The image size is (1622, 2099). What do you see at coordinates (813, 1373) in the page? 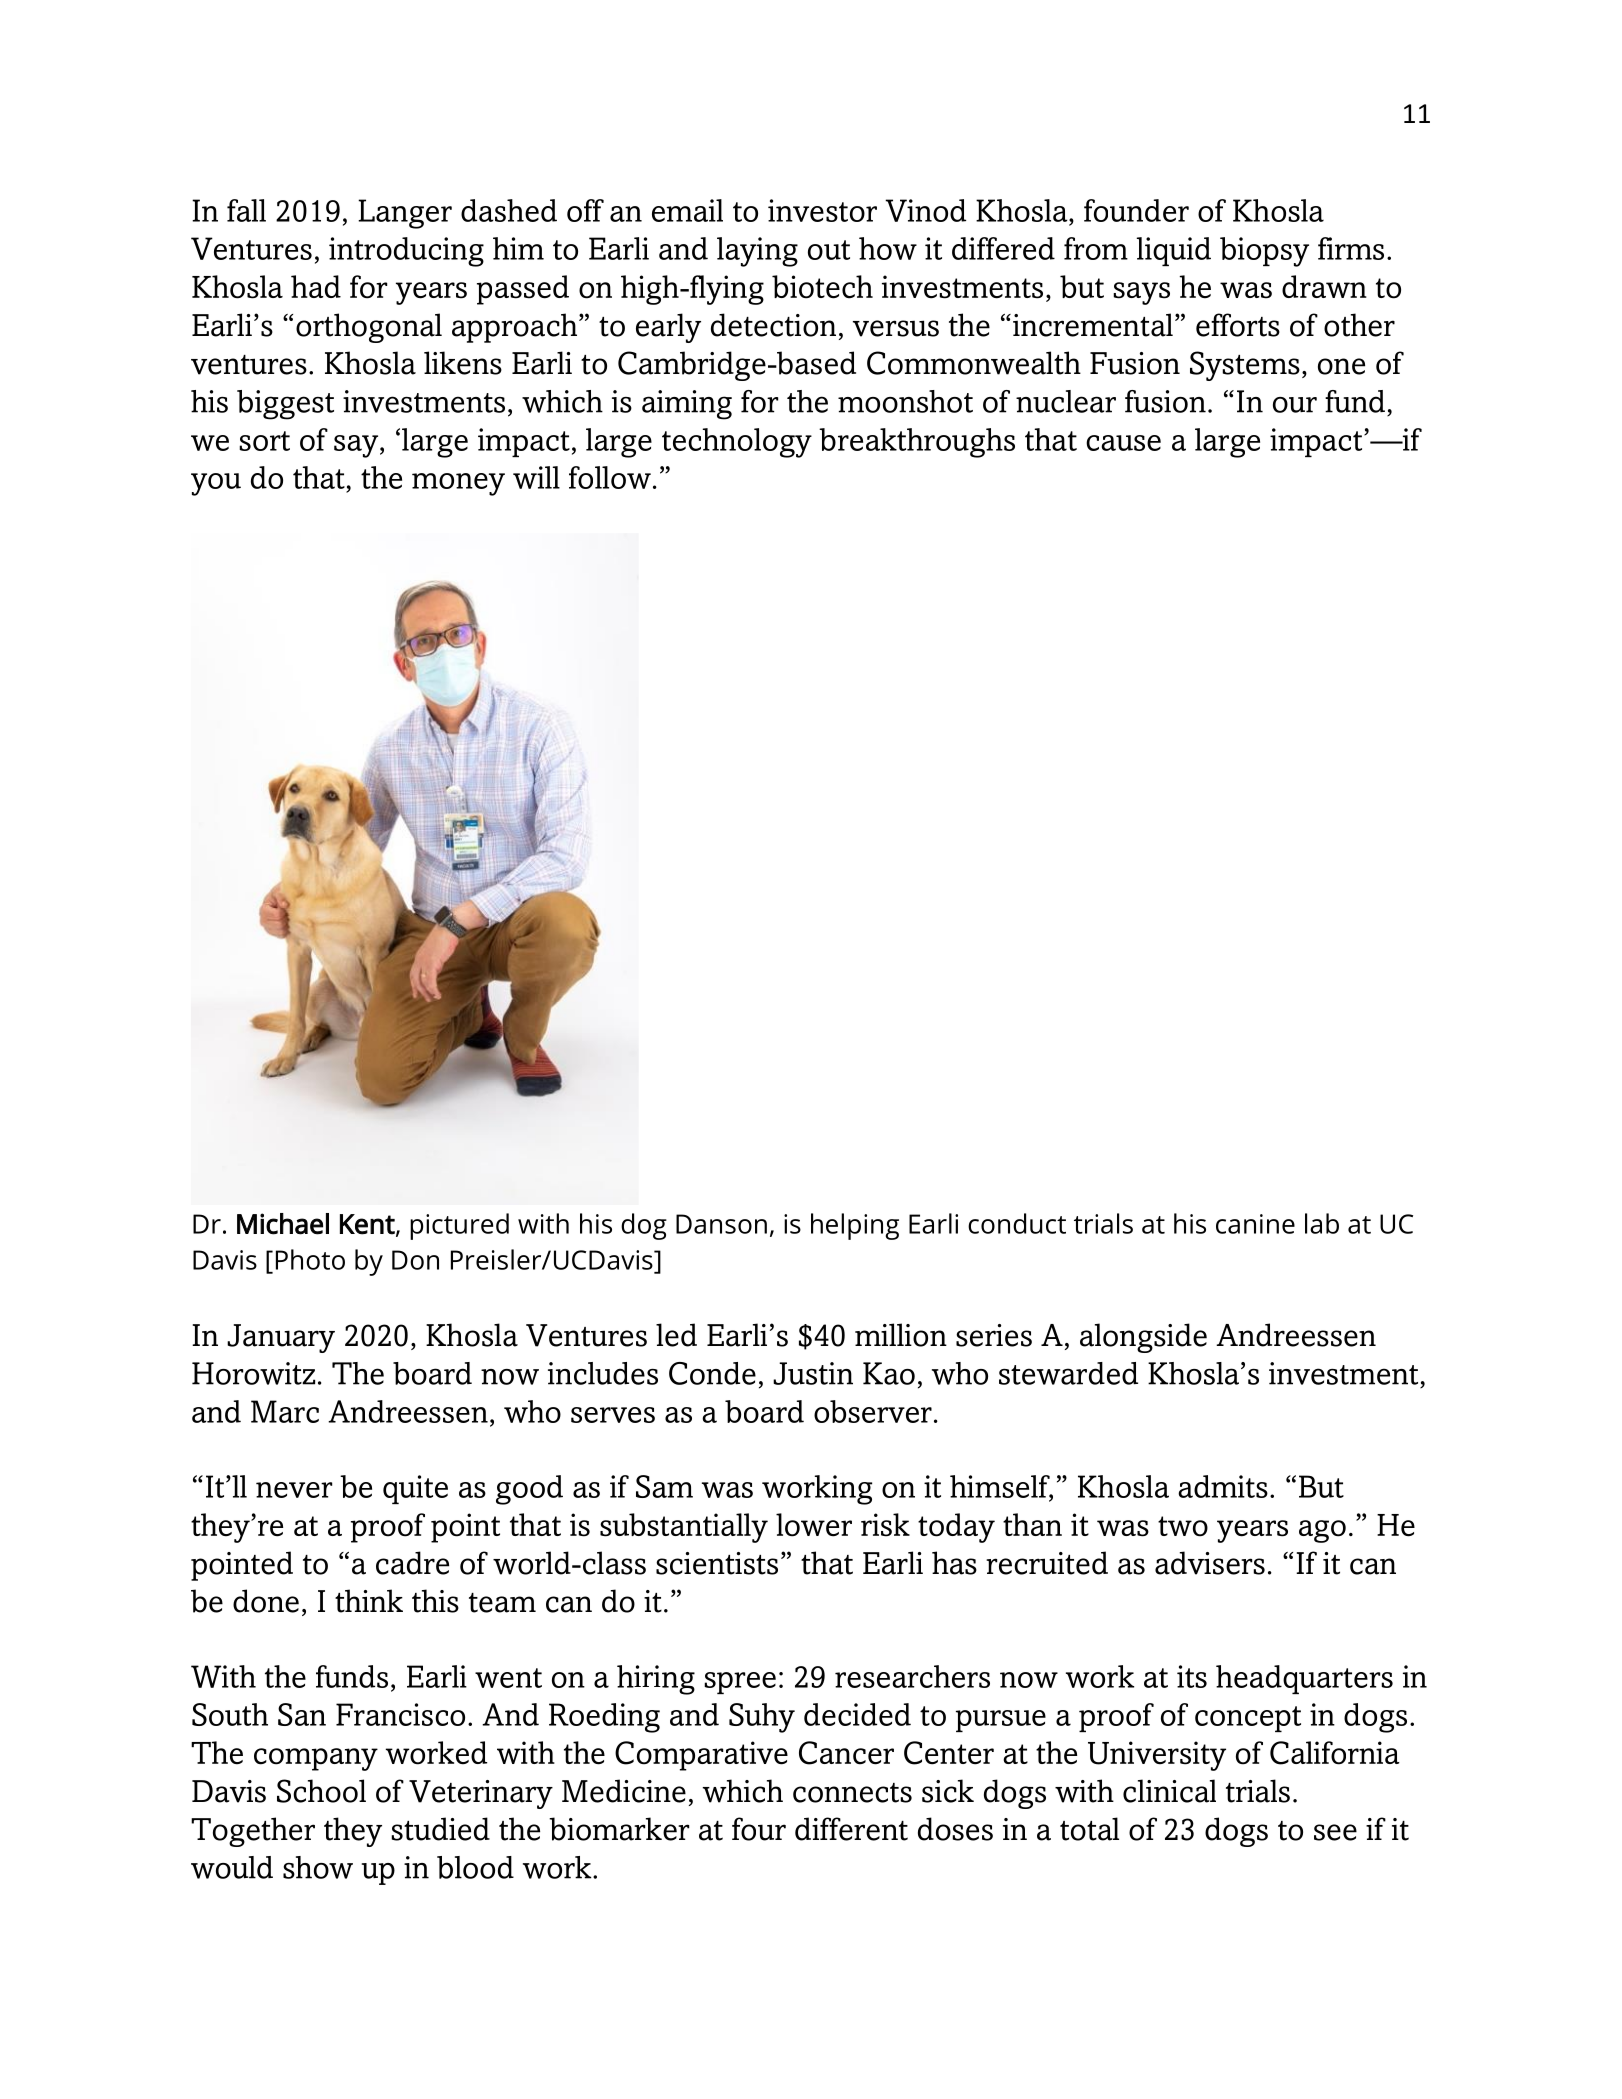
I see `Justin` at bounding box center [813, 1373].
